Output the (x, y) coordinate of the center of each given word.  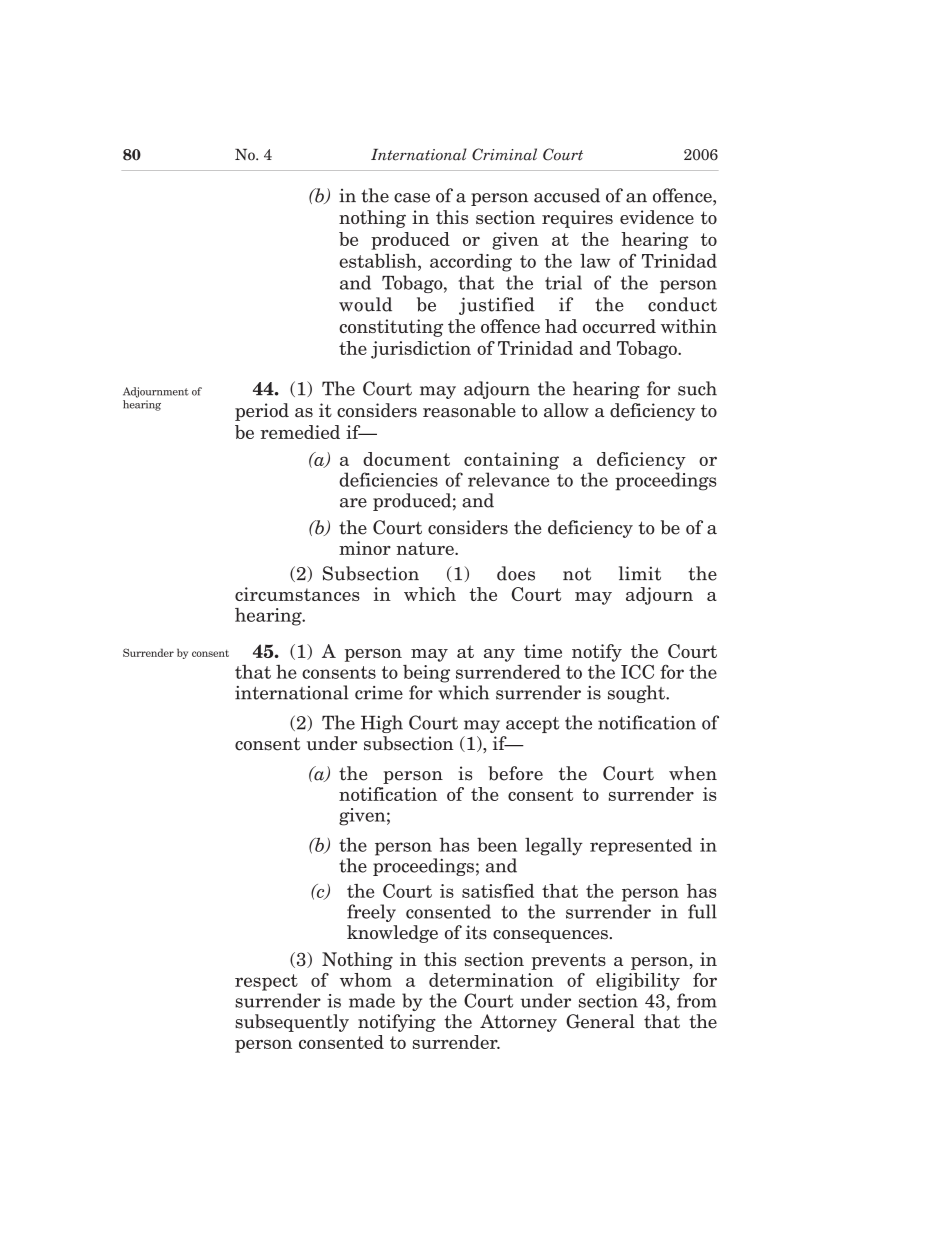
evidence (657, 217)
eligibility (638, 982)
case (412, 198)
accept (533, 725)
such (697, 388)
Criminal (504, 154)
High (382, 724)
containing (511, 461)
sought (637, 694)
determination (491, 980)
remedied (300, 432)
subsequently (292, 1023)
